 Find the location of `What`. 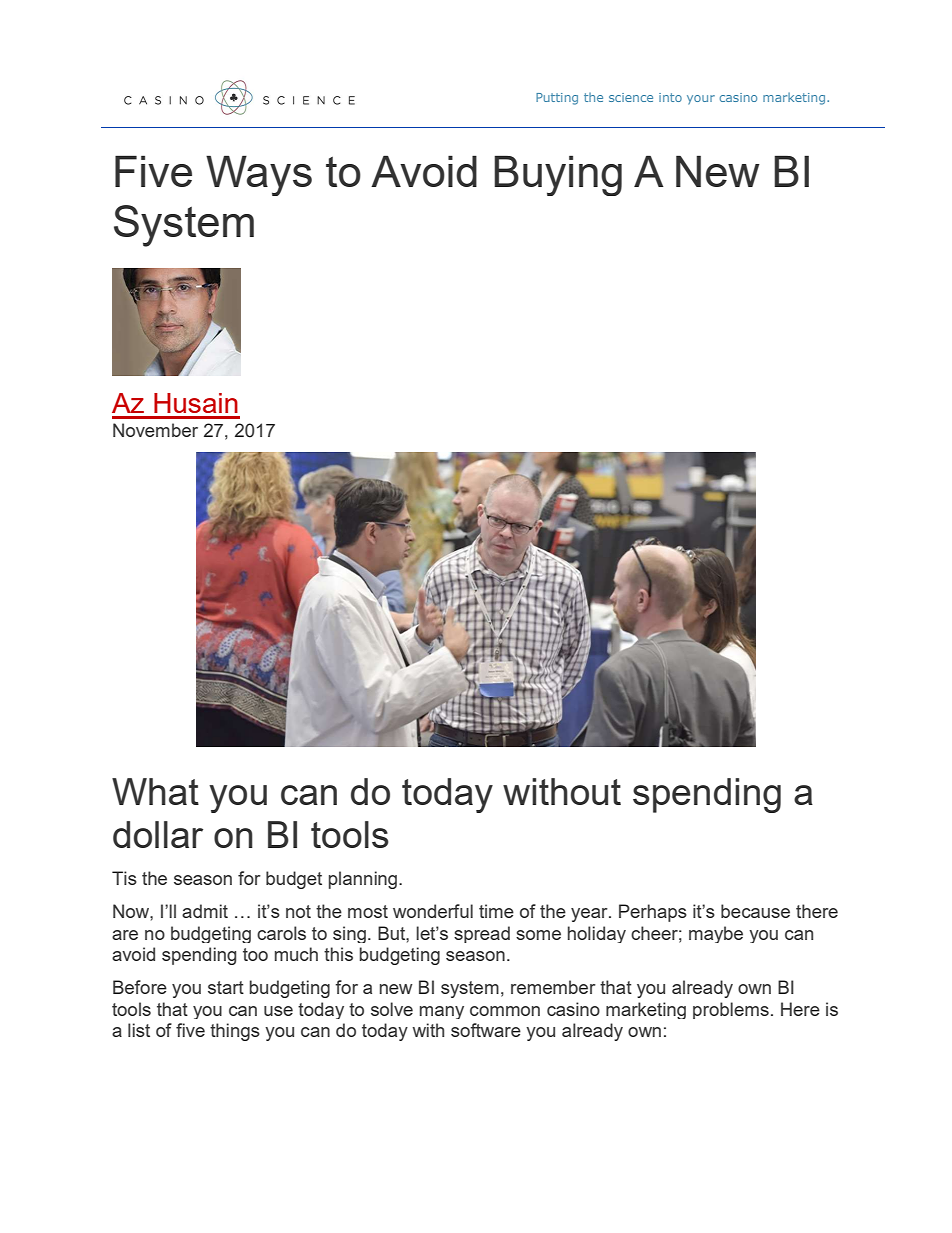

What is located at coordinates (155, 791).
